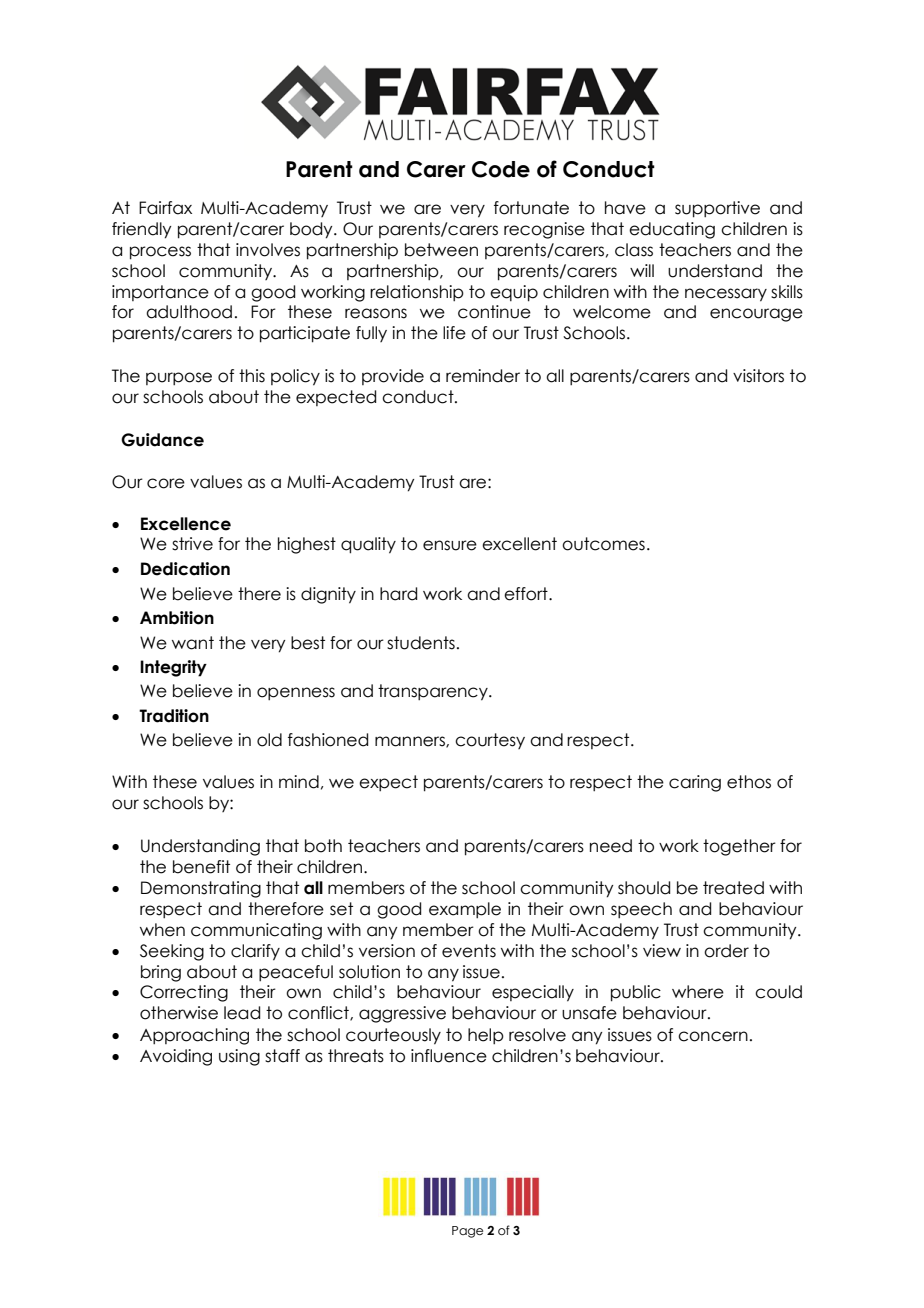 The image size is (924, 1308). Describe the element at coordinates (469, 951) in the screenshot. I see `events` at that location.
